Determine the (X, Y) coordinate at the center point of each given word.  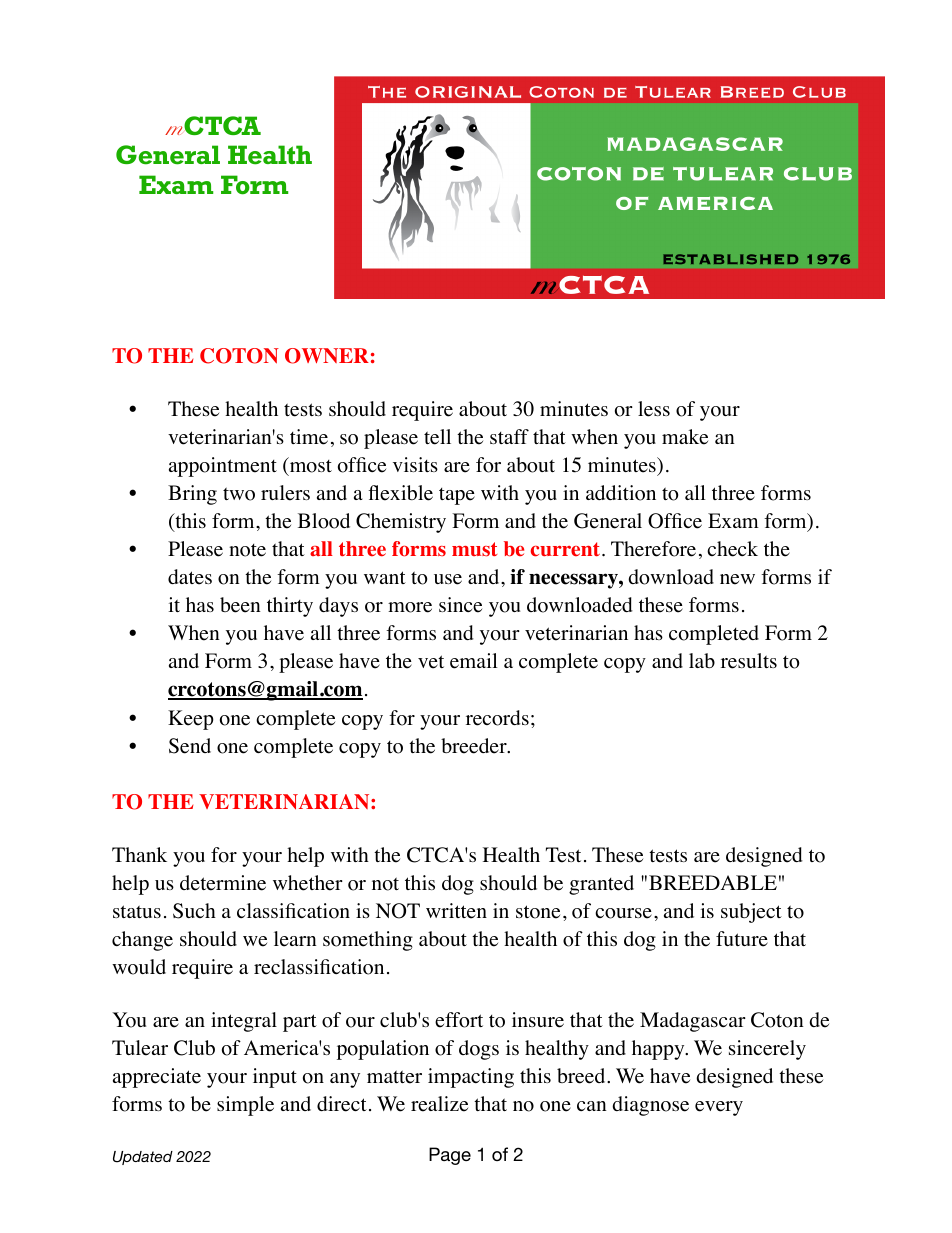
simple (245, 1106)
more (410, 607)
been (240, 605)
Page (450, 1156)
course (623, 913)
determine (223, 883)
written (456, 911)
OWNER (327, 356)
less (654, 409)
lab (702, 660)
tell (437, 437)
